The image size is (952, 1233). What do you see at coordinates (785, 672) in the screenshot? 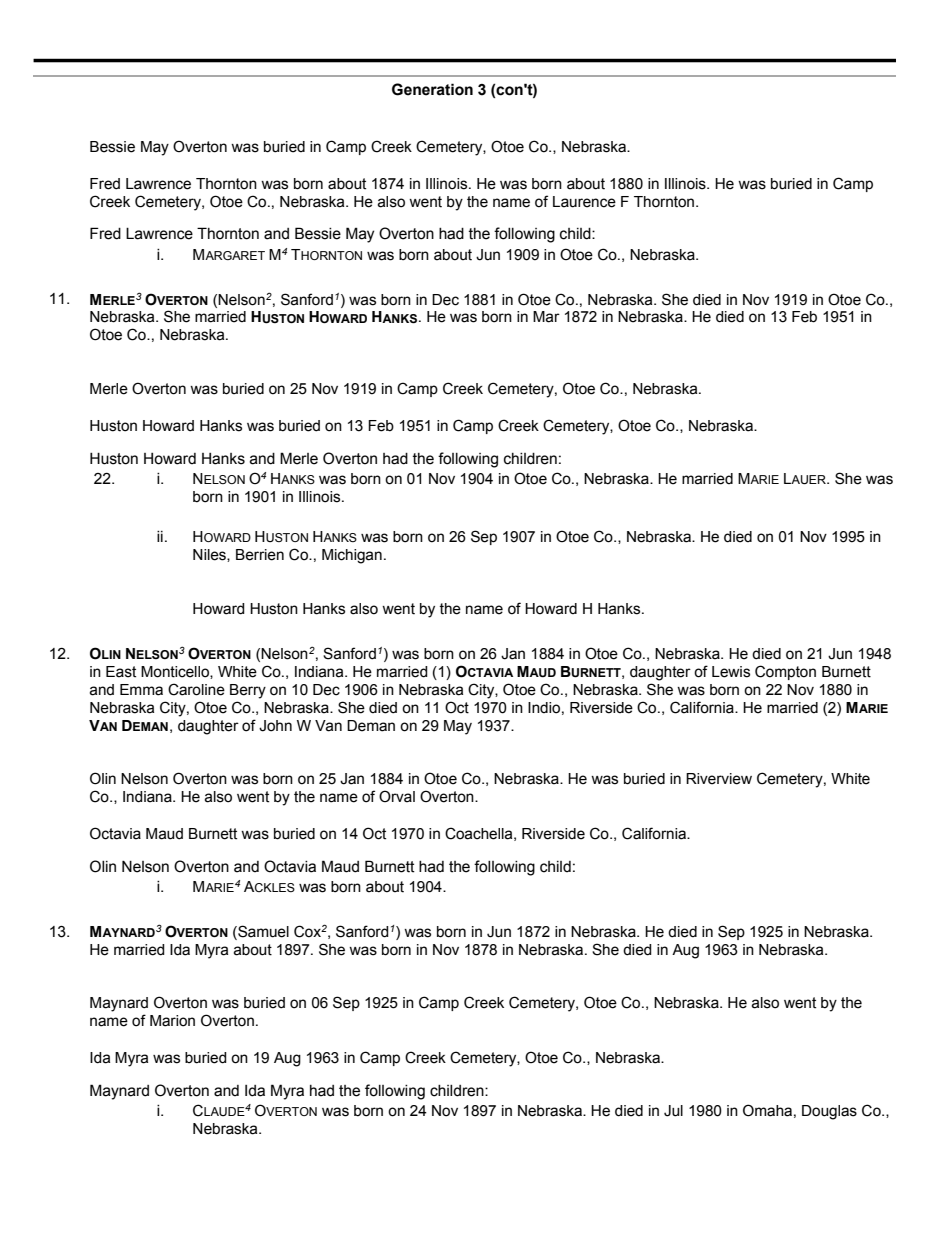
I see `Compton` at bounding box center [785, 672].
